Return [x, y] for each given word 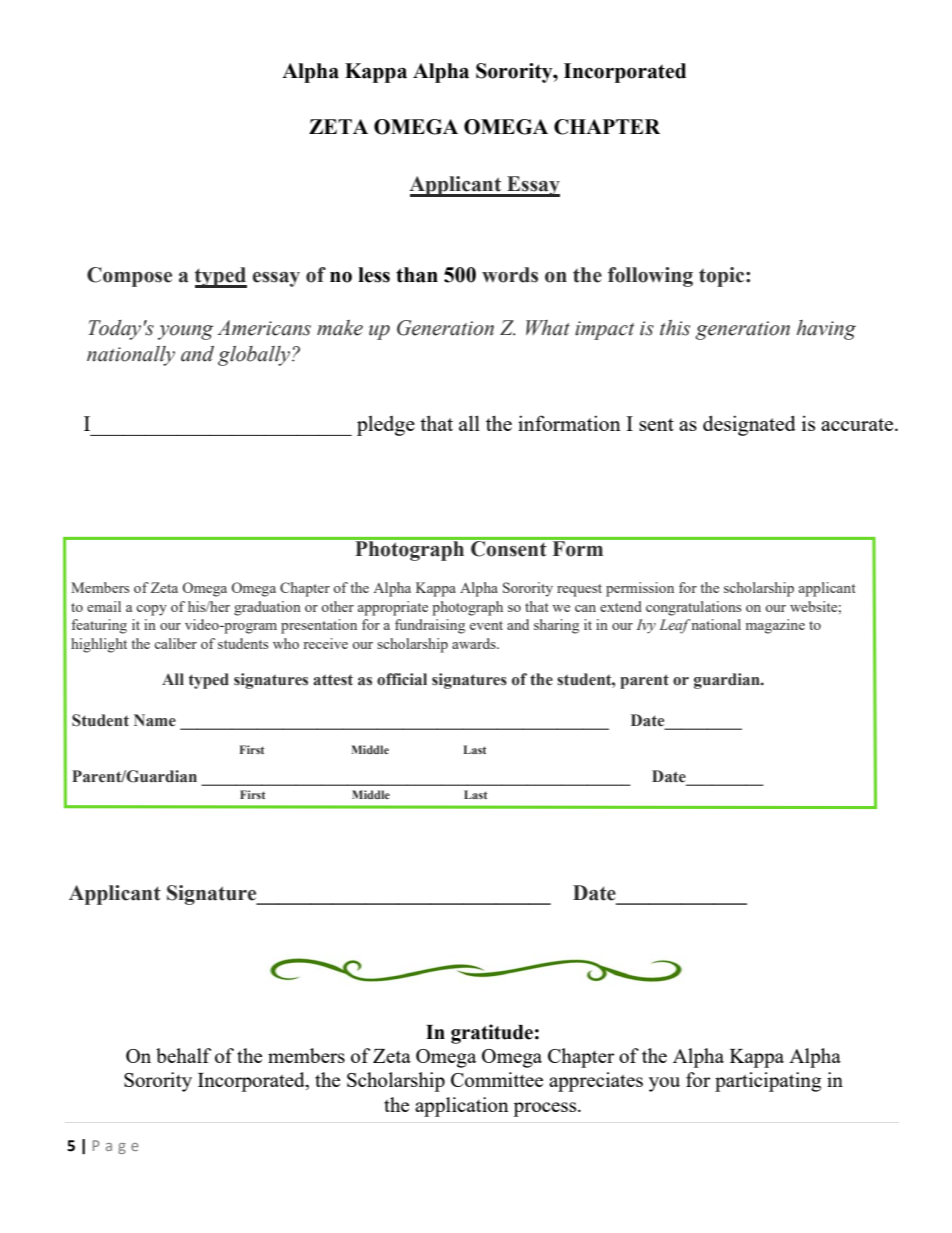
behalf [183, 1055]
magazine [775, 626]
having [826, 330]
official [402, 679]
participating [768, 1082]
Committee [497, 1079]
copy [151, 610]
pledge [386, 425]
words [510, 275]
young [185, 332]
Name [155, 720]
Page [115, 1147]
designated [749, 425]
